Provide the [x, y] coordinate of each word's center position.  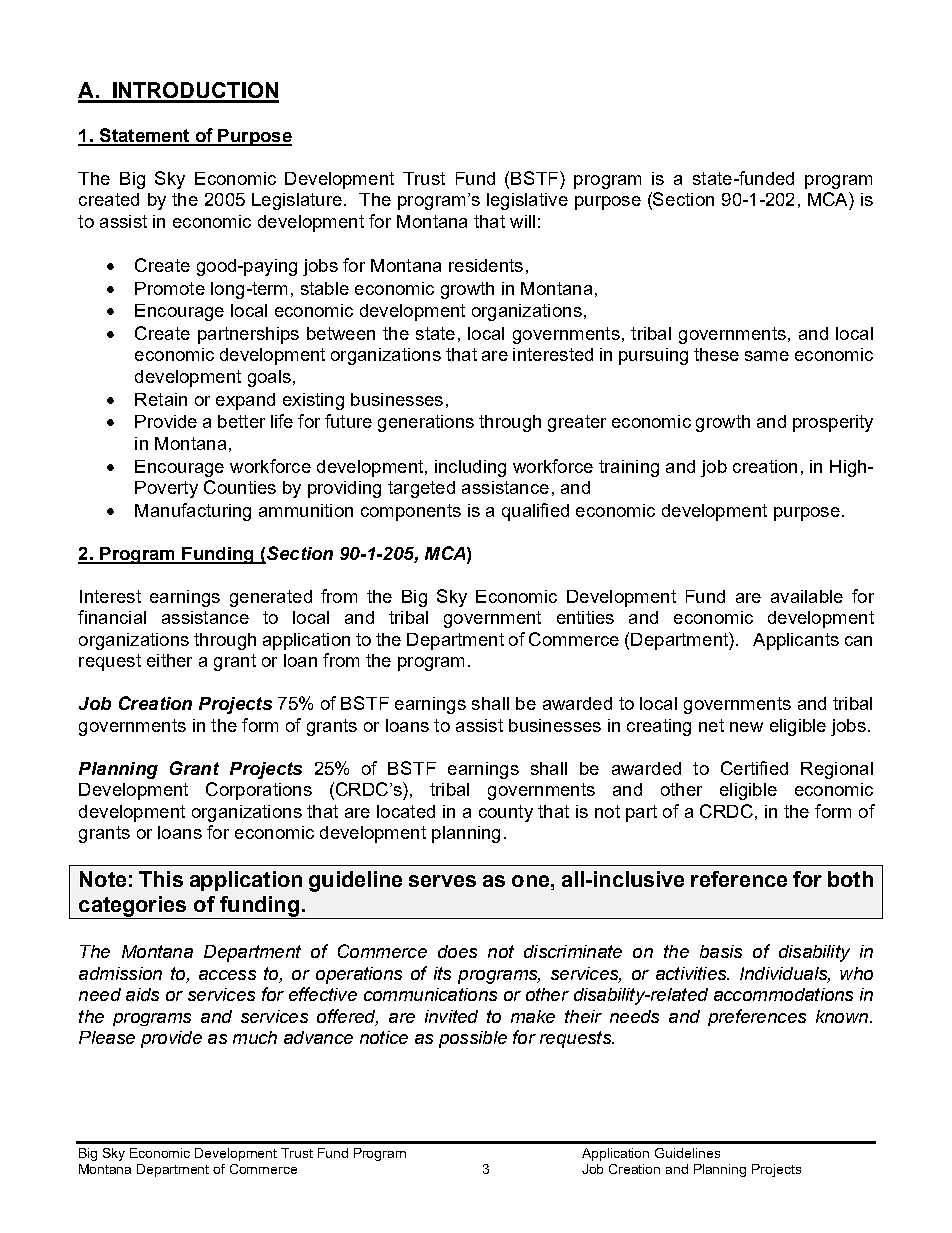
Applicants [796, 641]
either [169, 660]
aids [142, 994]
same [767, 356]
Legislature [297, 201]
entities [585, 617]
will [522, 221]
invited [451, 1016]
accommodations [783, 994]
